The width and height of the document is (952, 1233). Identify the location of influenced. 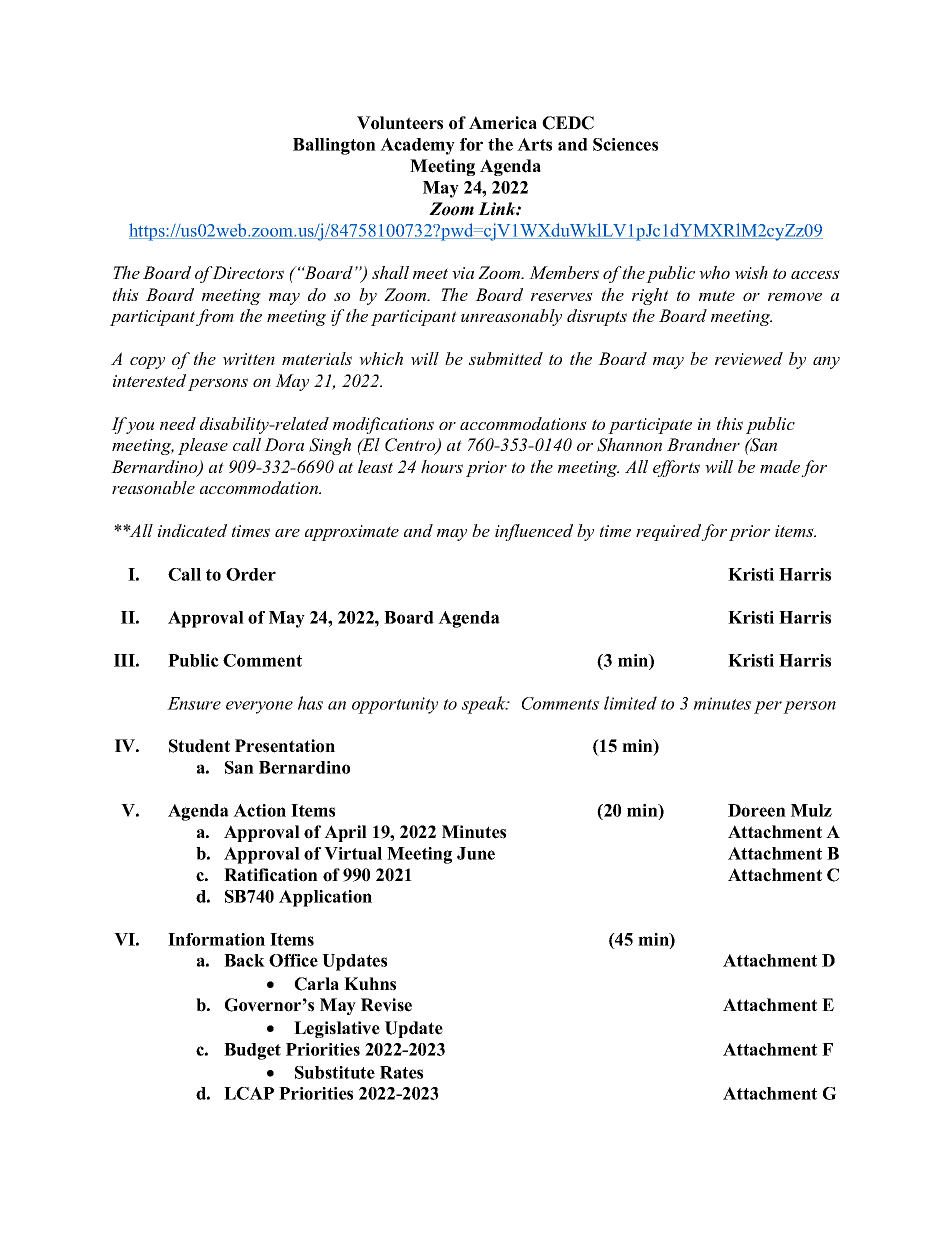
(534, 532).
